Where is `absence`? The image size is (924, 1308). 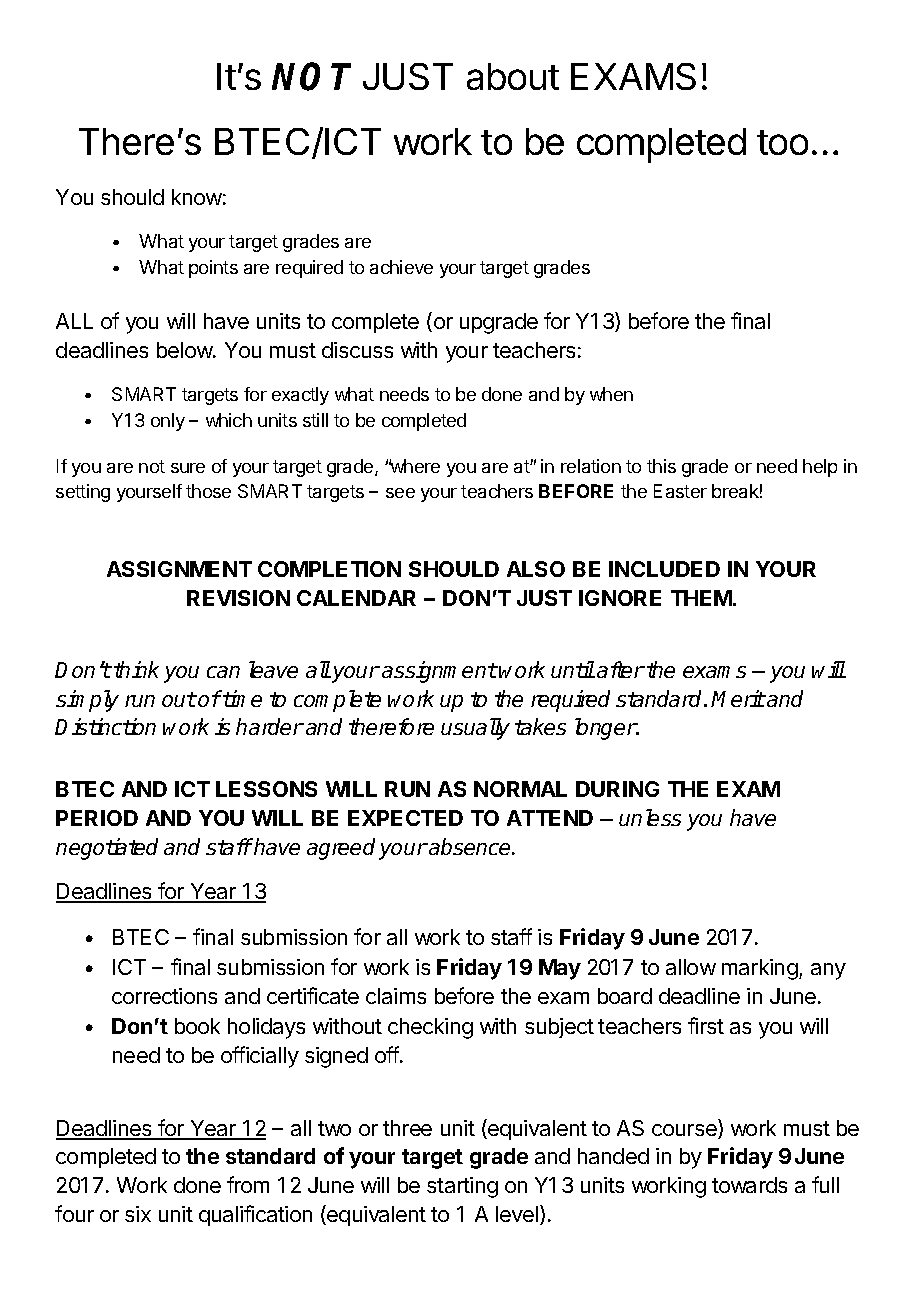
absence is located at coordinates (470, 846).
